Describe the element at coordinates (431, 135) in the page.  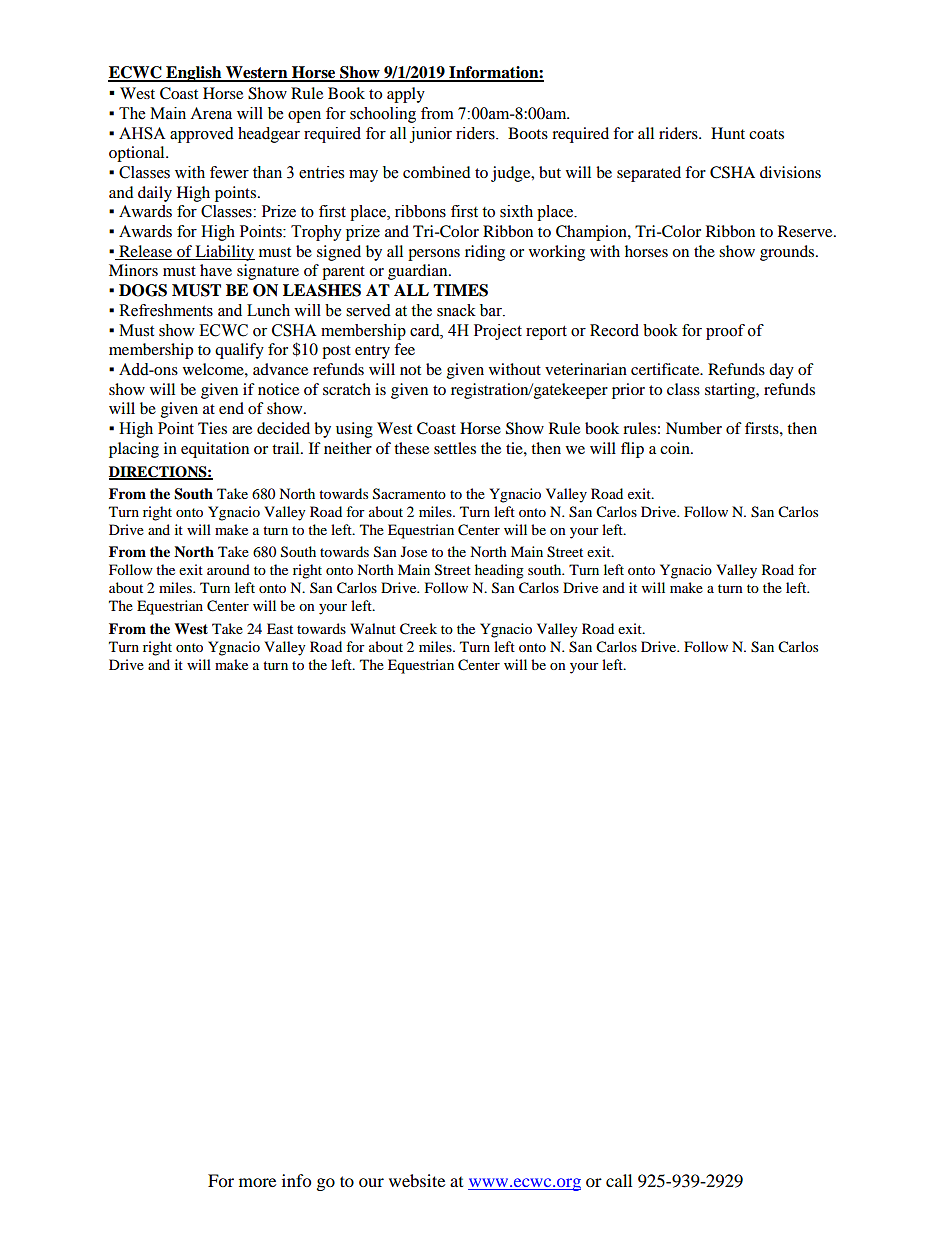
I see `junior` at that location.
